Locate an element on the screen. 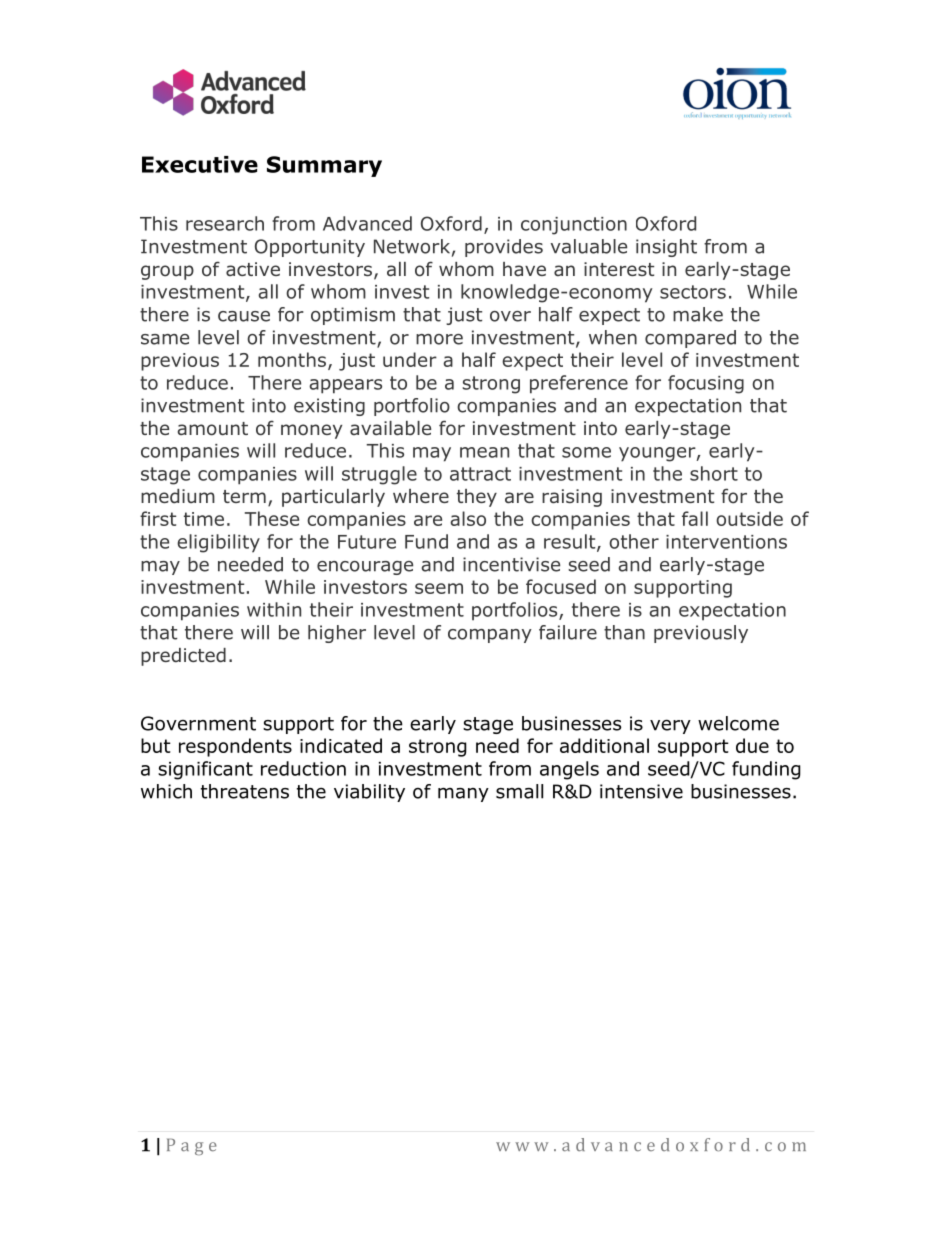 The height and width of the screenshot is (1233, 952). intensive is located at coordinates (641, 791).
